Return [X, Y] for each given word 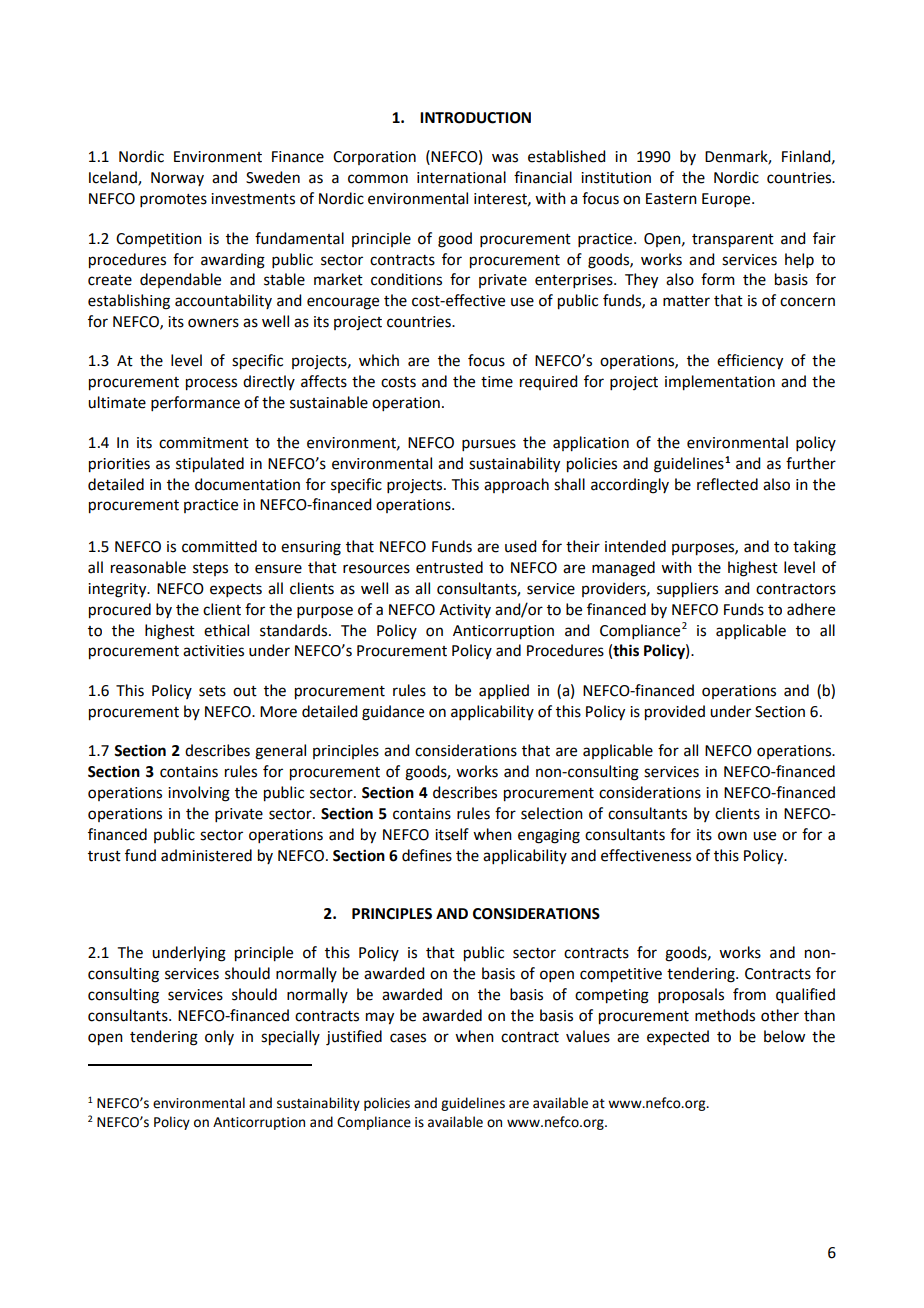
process [211, 384]
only [219, 1037]
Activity [465, 611]
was [505, 158]
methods [725, 1015]
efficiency [750, 362]
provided [675, 713]
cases [408, 1038]
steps [210, 569]
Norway [177, 179]
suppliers [687, 590]
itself [452, 834]
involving [199, 794]
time [497, 382]
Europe [727, 200]
